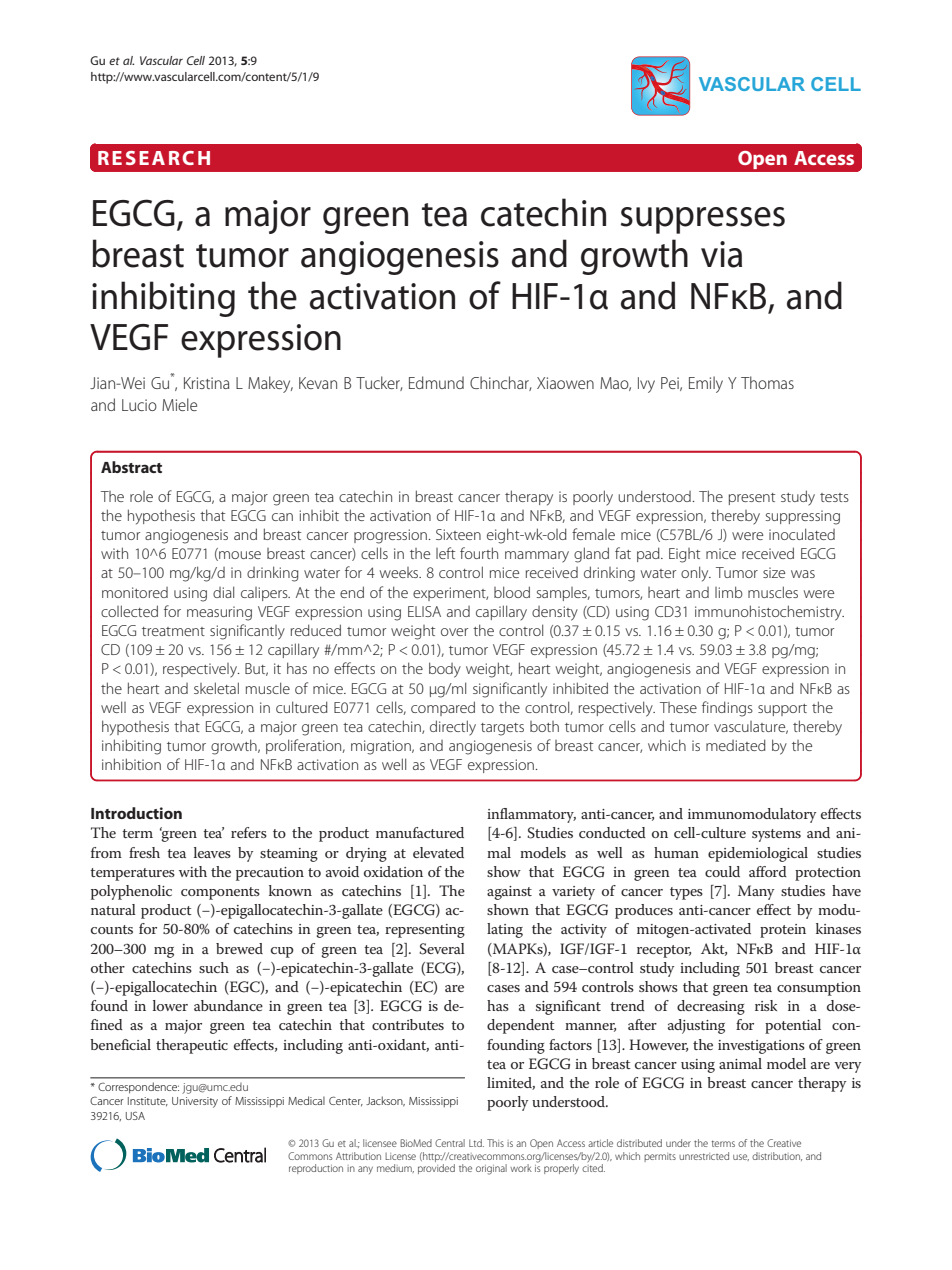 This page has width=952, height=1270. Describe the element at coordinates (443, 708) in the page. I see `compared` at that location.
